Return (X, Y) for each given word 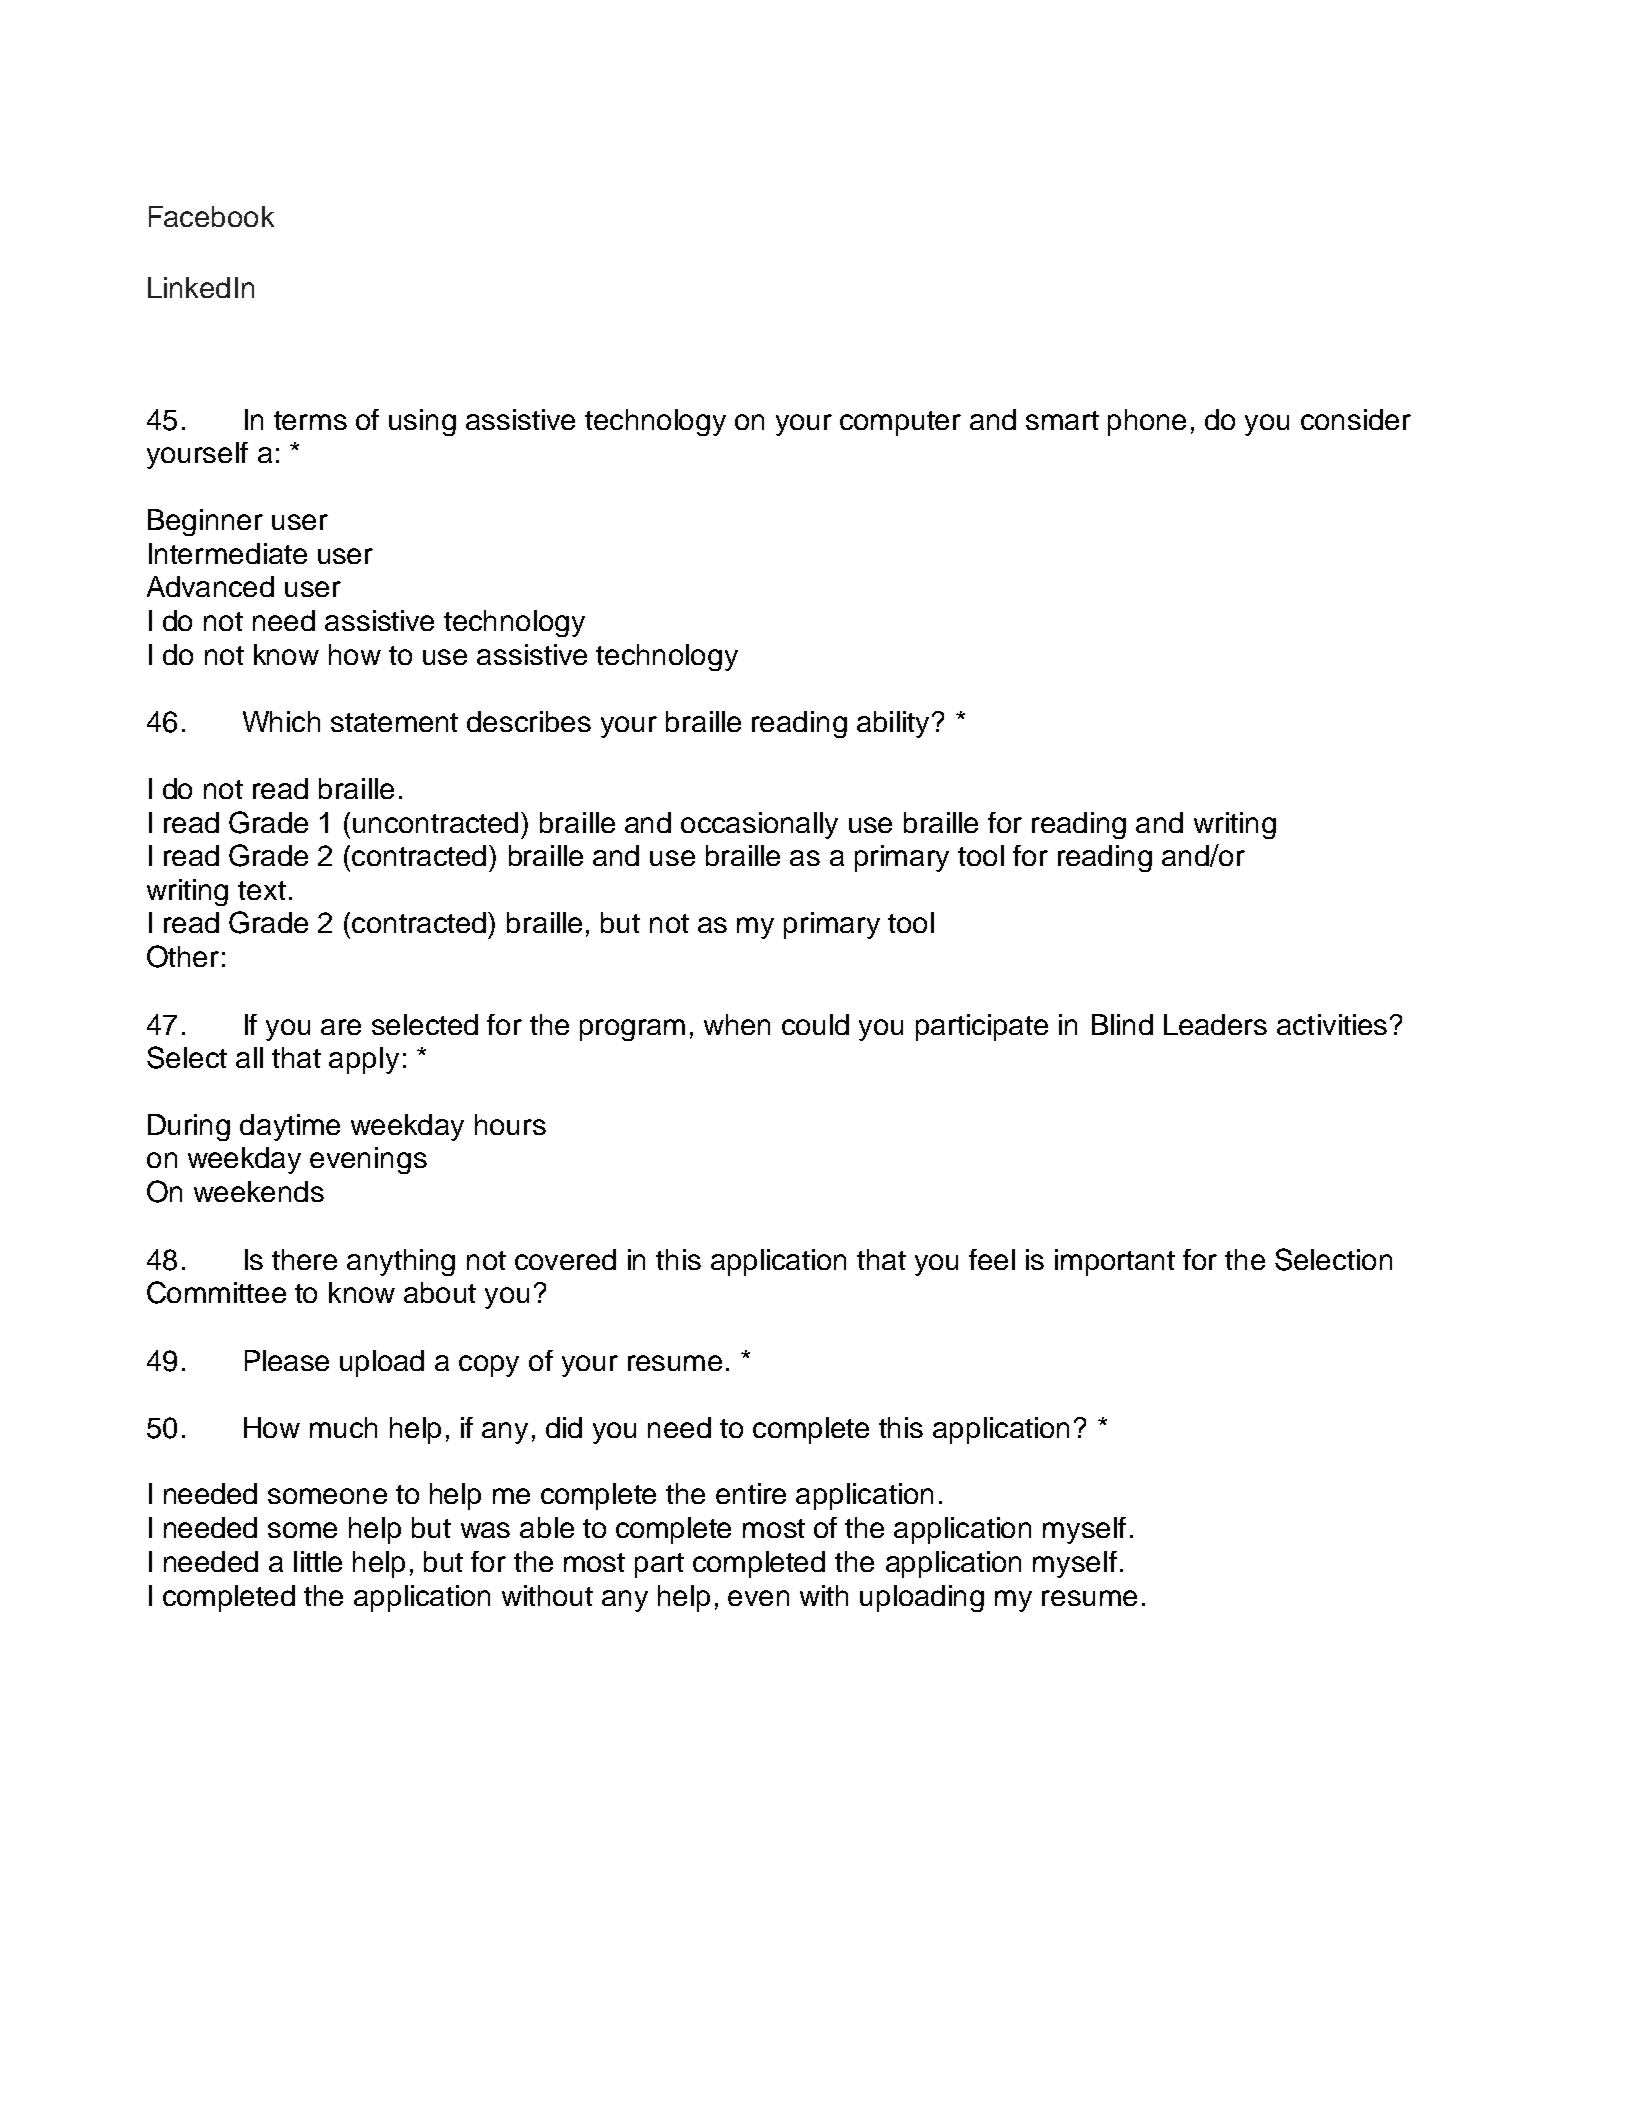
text (262, 890)
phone (1147, 422)
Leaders (1215, 1024)
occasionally (759, 825)
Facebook (211, 216)
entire (751, 1493)
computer (900, 423)
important (1115, 1262)
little (318, 1561)
